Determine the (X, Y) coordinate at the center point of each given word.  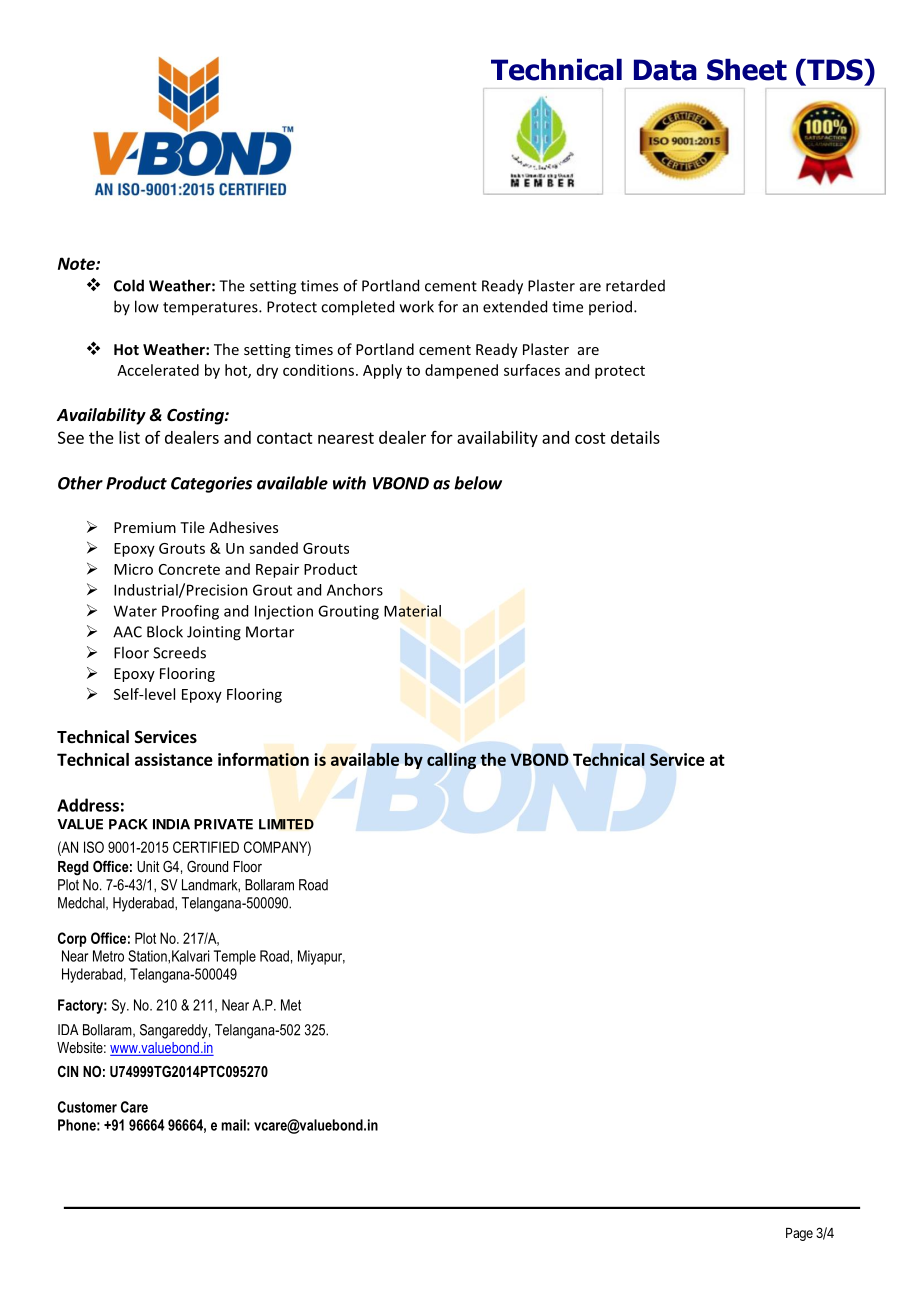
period (610, 307)
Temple (235, 957)
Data (665, 70)
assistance (174, 759)
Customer (87, 1107)
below (478, 483)
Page (799, 1234)
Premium (145, 527)
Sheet (747, 70)
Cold (129, 285)
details (635, 437)
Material (412, 611)
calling (451, 761)
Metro (108, 956)
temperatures (211, 309)
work (417, 306)
